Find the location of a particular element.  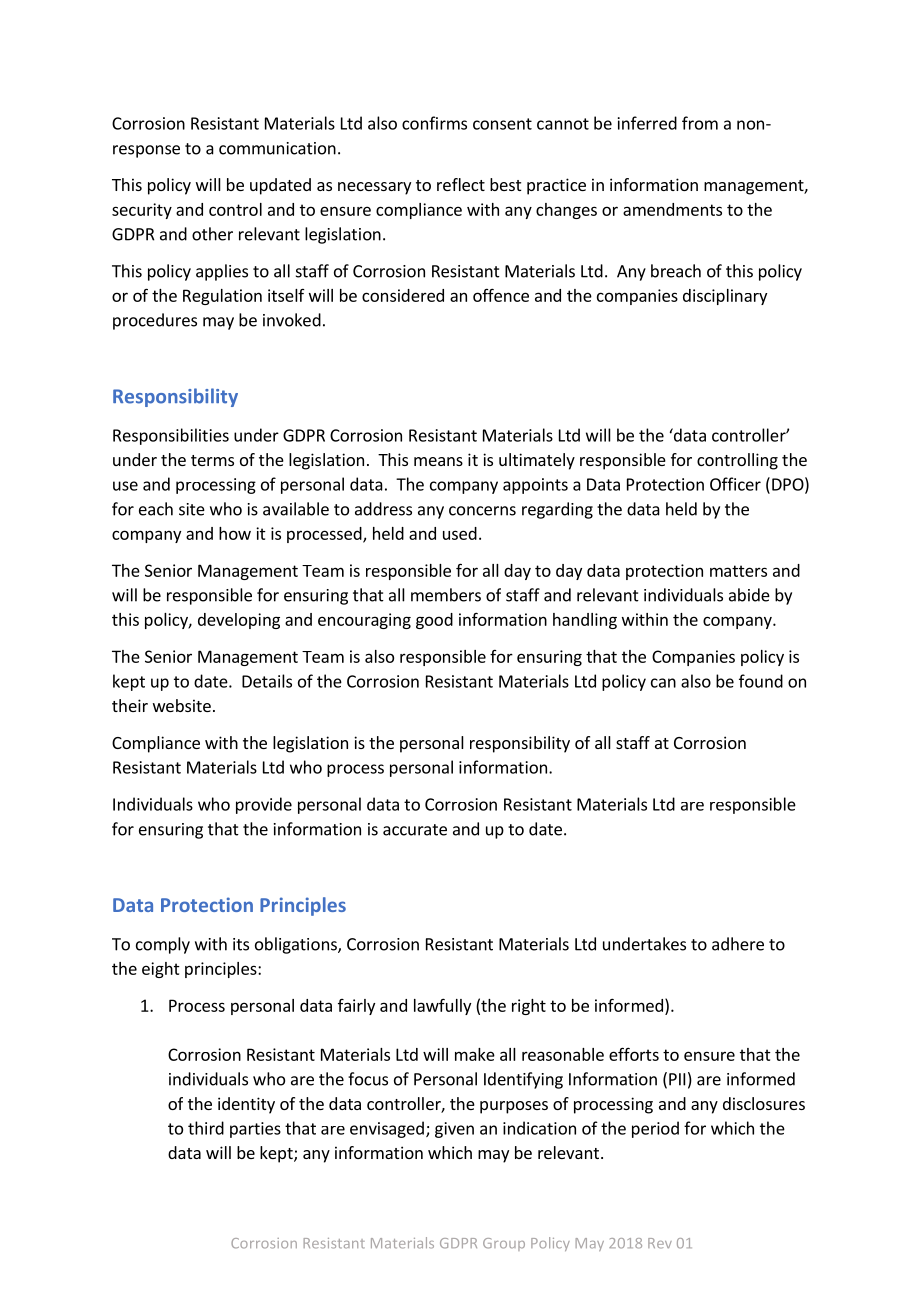

third is located at coordinates (206, 1128).
